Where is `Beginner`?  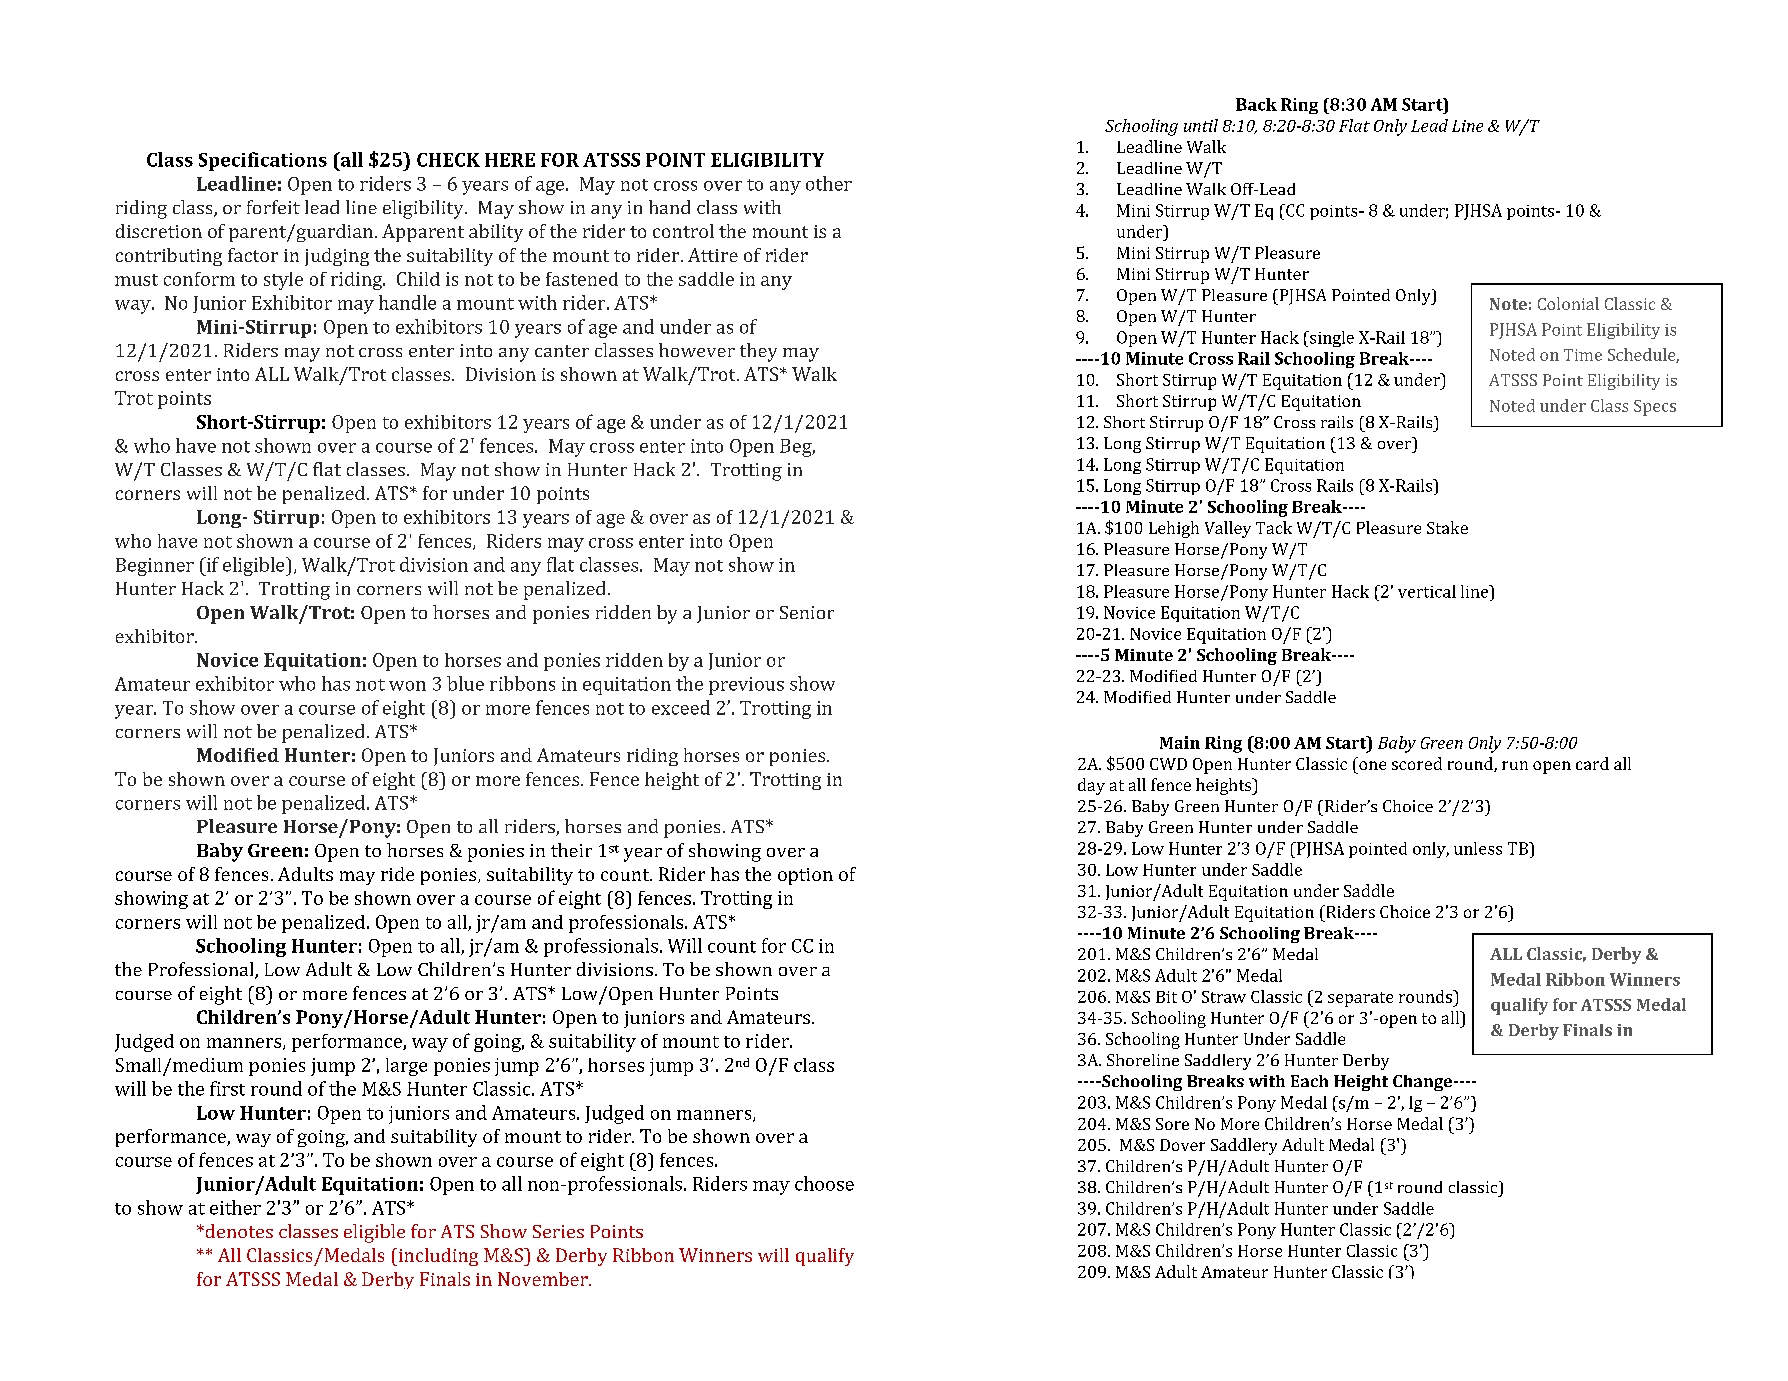
Beginner is located at coordinates (155, 567).
